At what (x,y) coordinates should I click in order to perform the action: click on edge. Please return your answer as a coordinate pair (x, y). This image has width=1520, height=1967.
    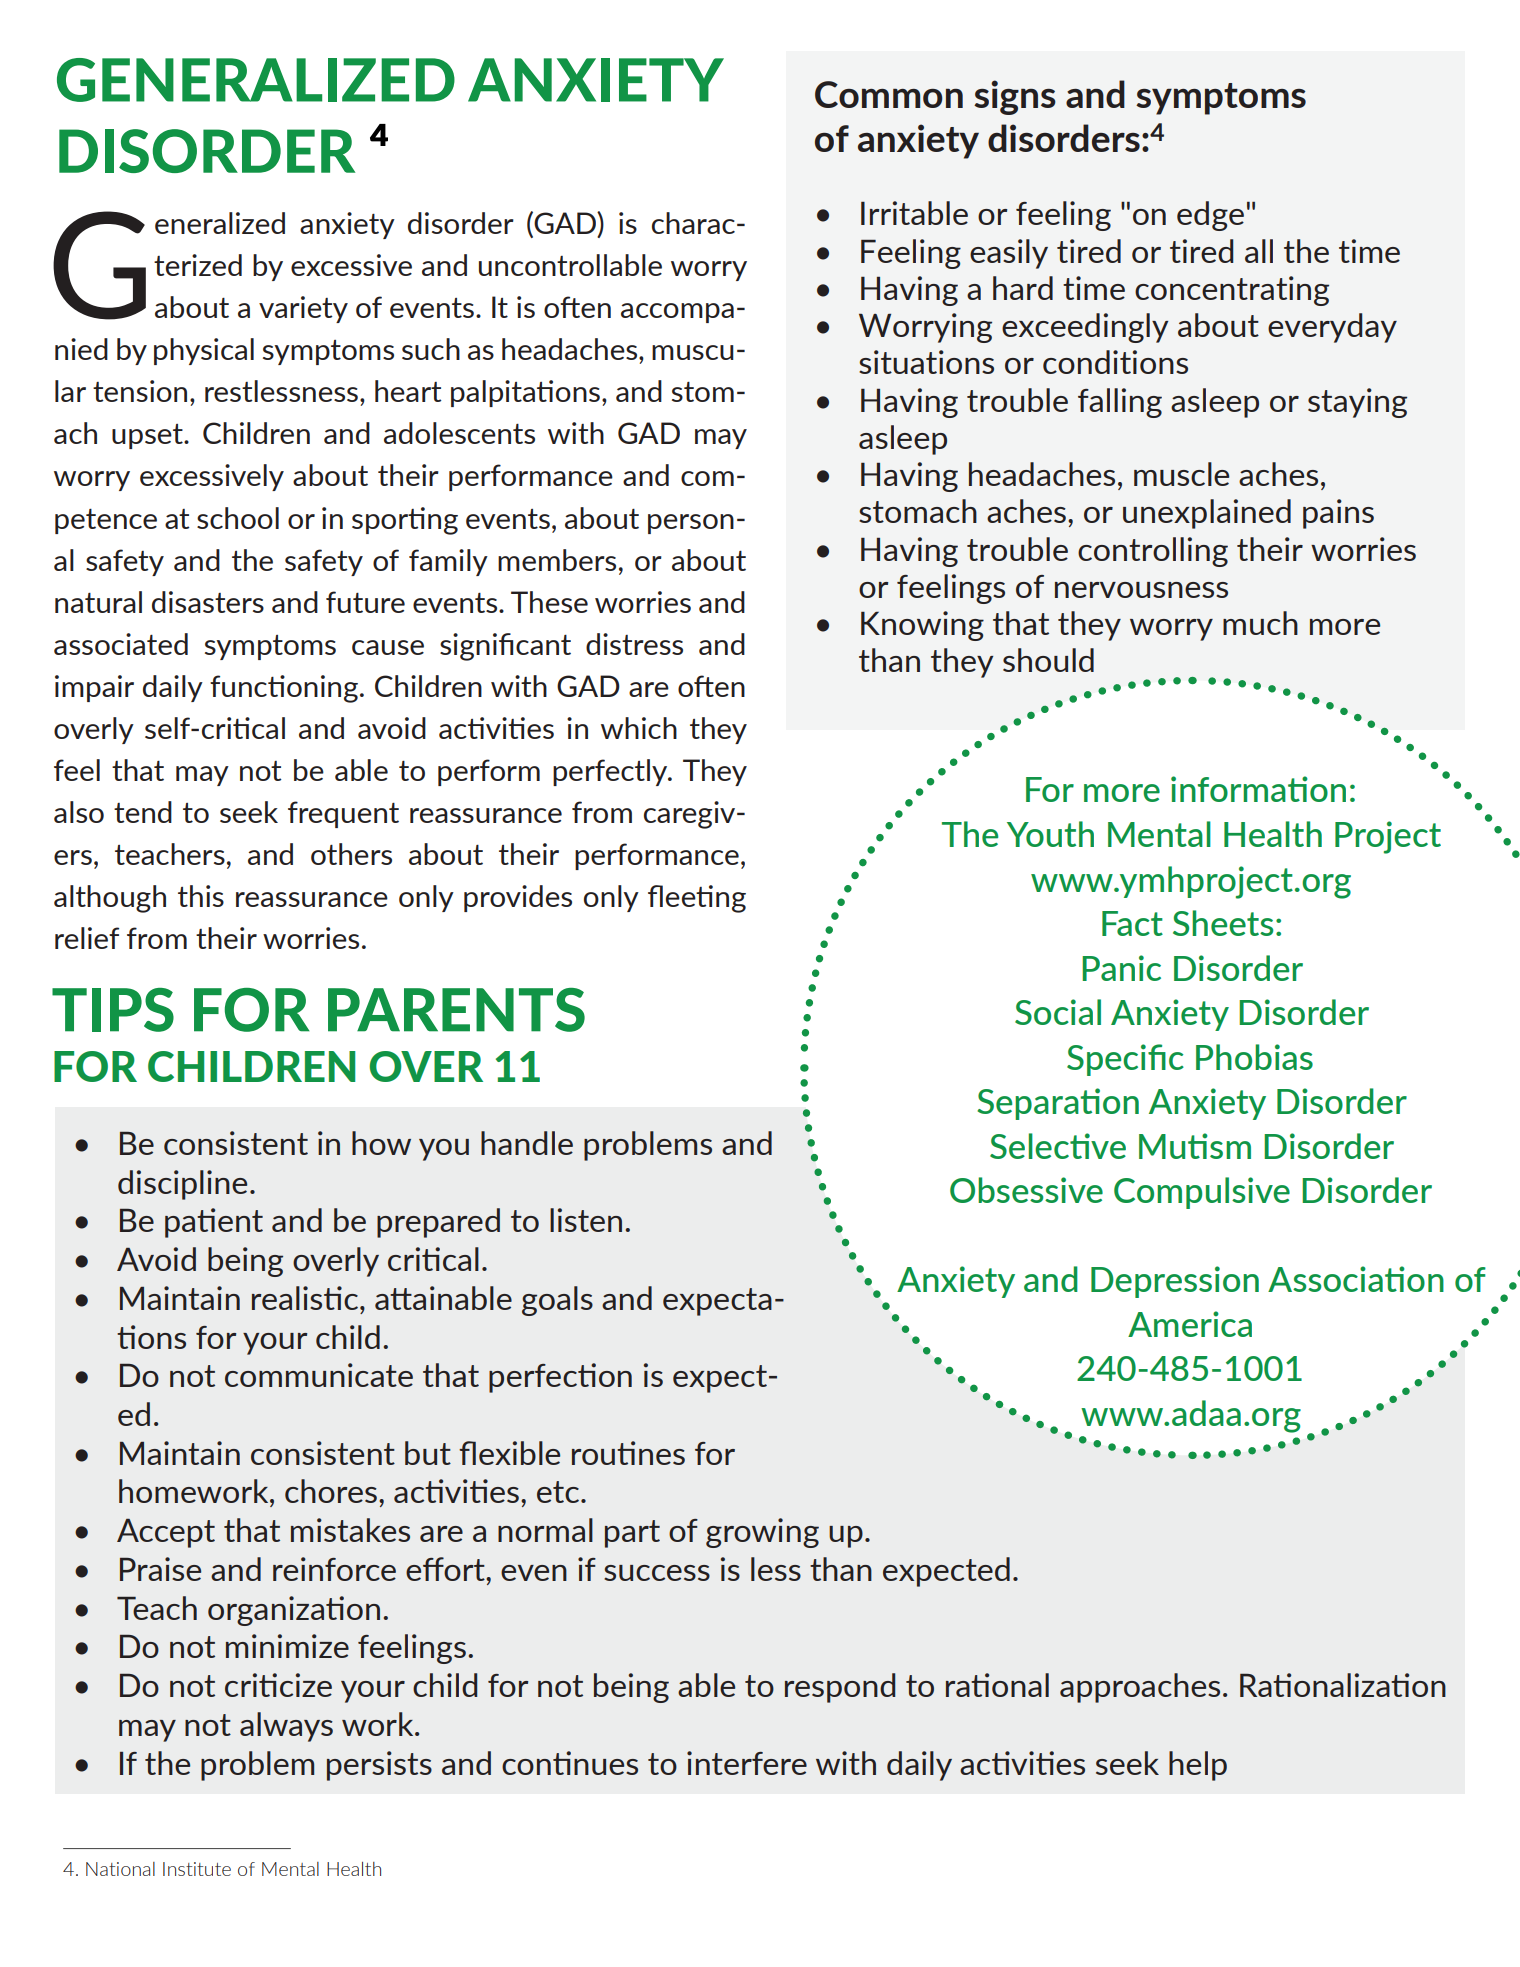
    Looking at the image, I should click on (1210, 216).
